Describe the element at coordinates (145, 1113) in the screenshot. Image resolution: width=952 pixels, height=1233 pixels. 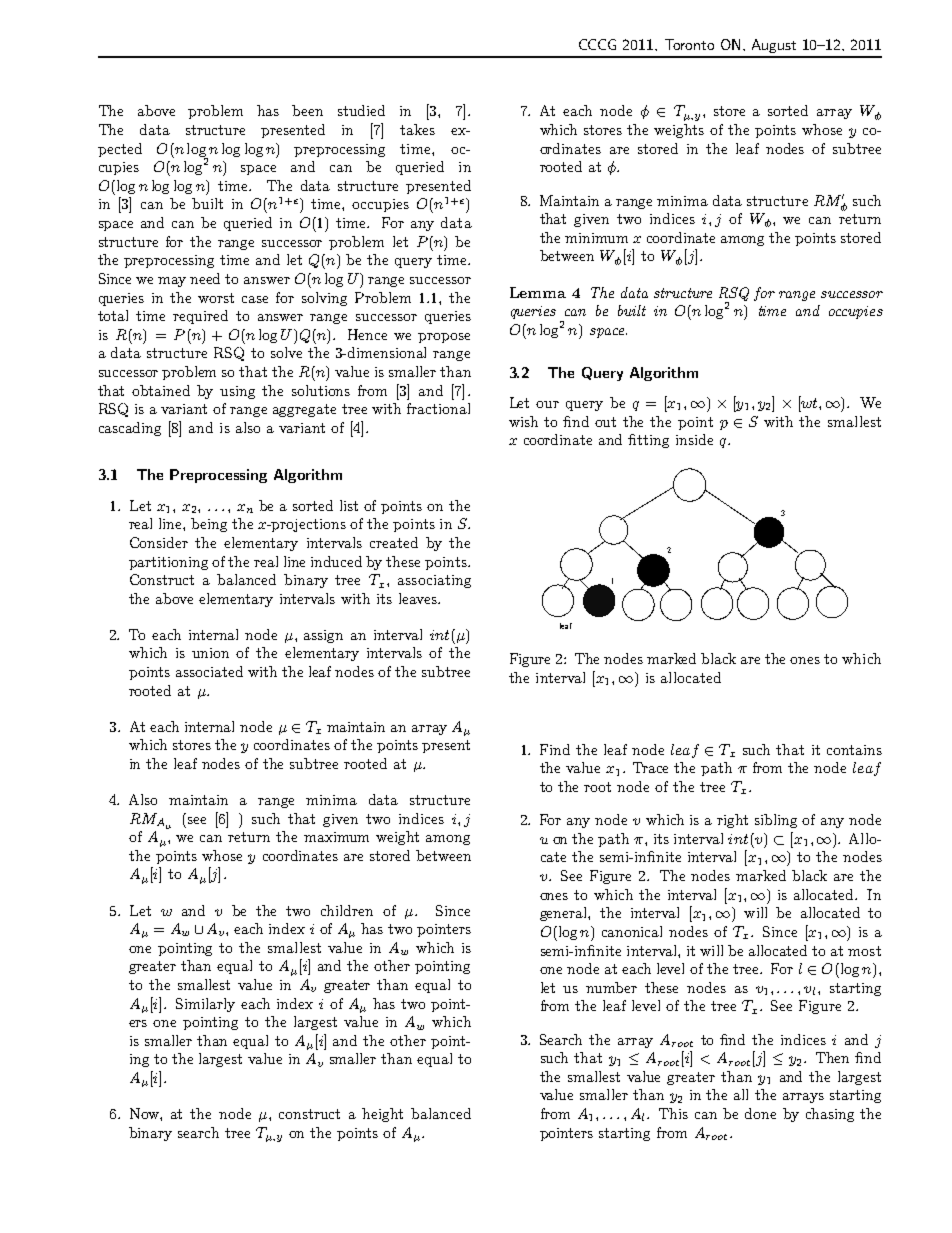
I see `Now` at that location.
